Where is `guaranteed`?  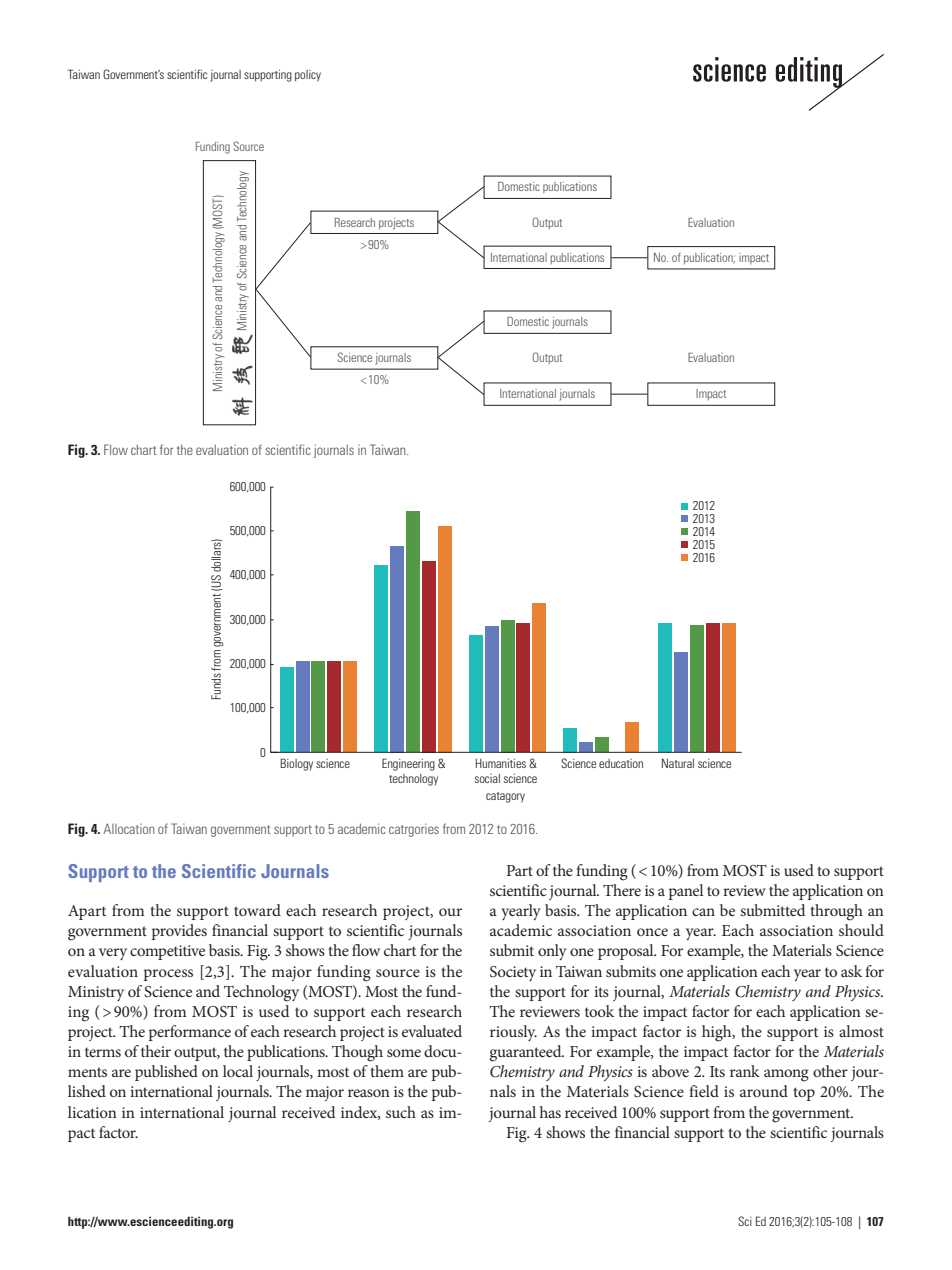 guaranteed is located at coordinates (526, 1053).
